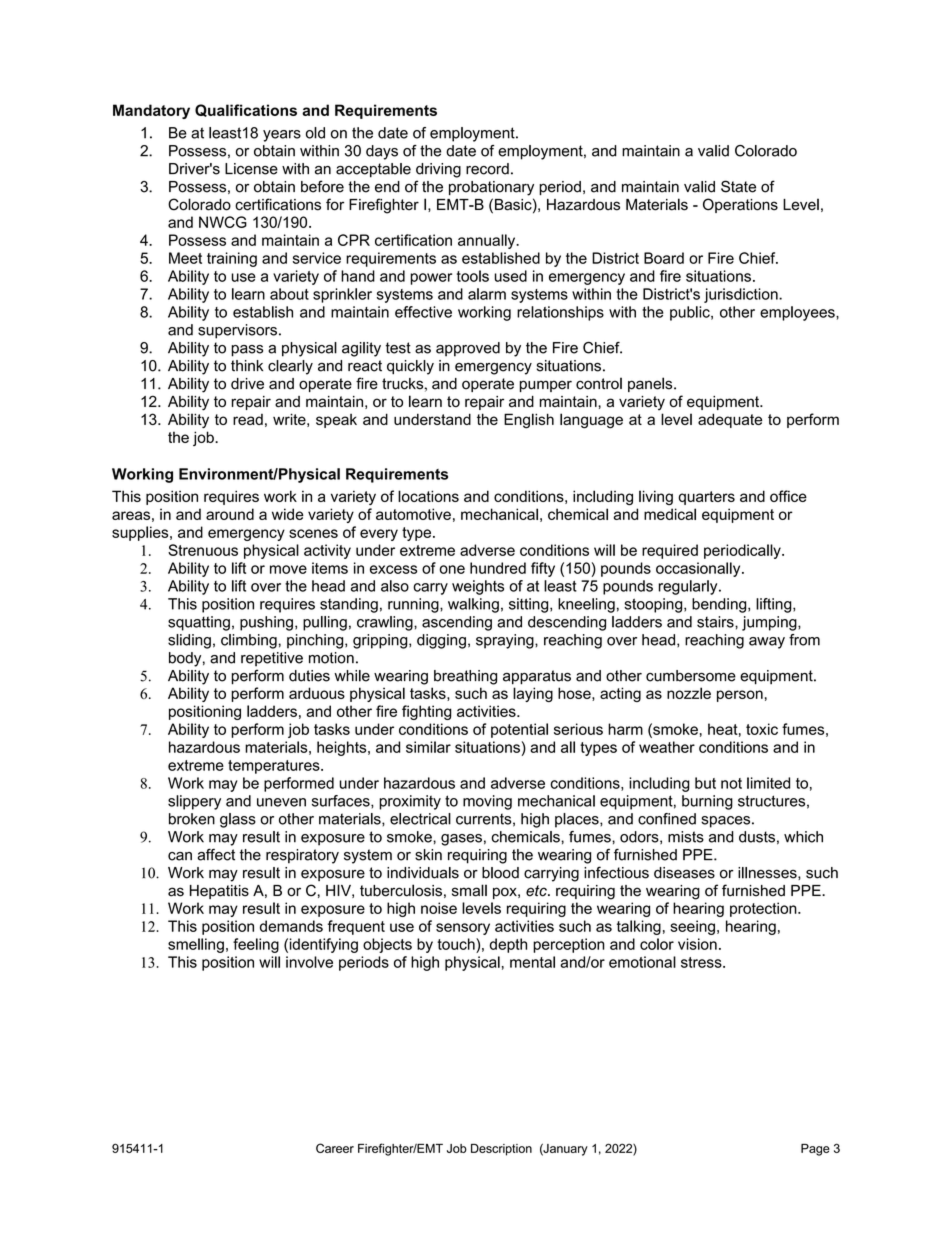 The width and height of the page is (952, 1233). I want to click on State, so click(738, 186).
